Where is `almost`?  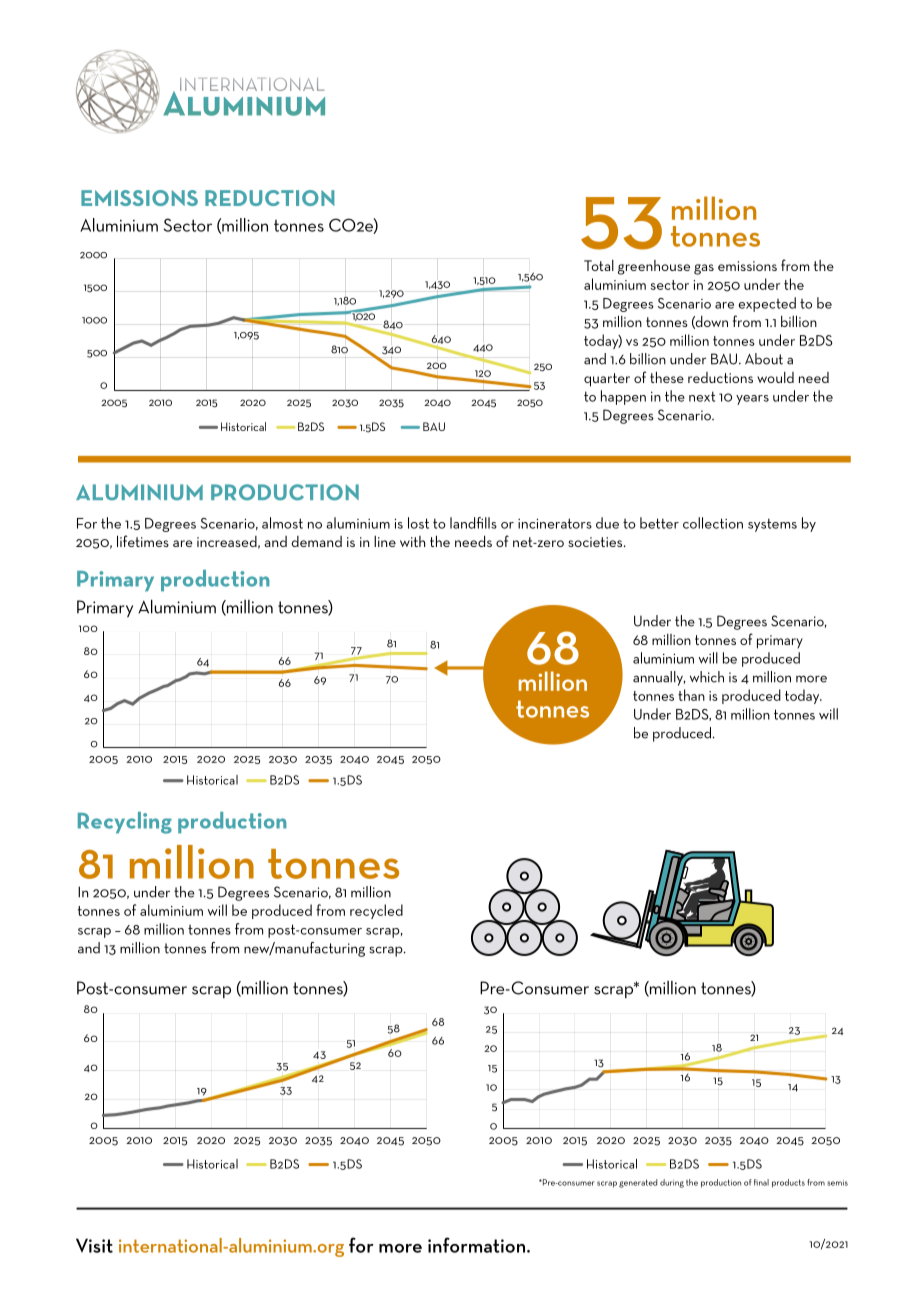 almost is located at coordinates (282, 523).
